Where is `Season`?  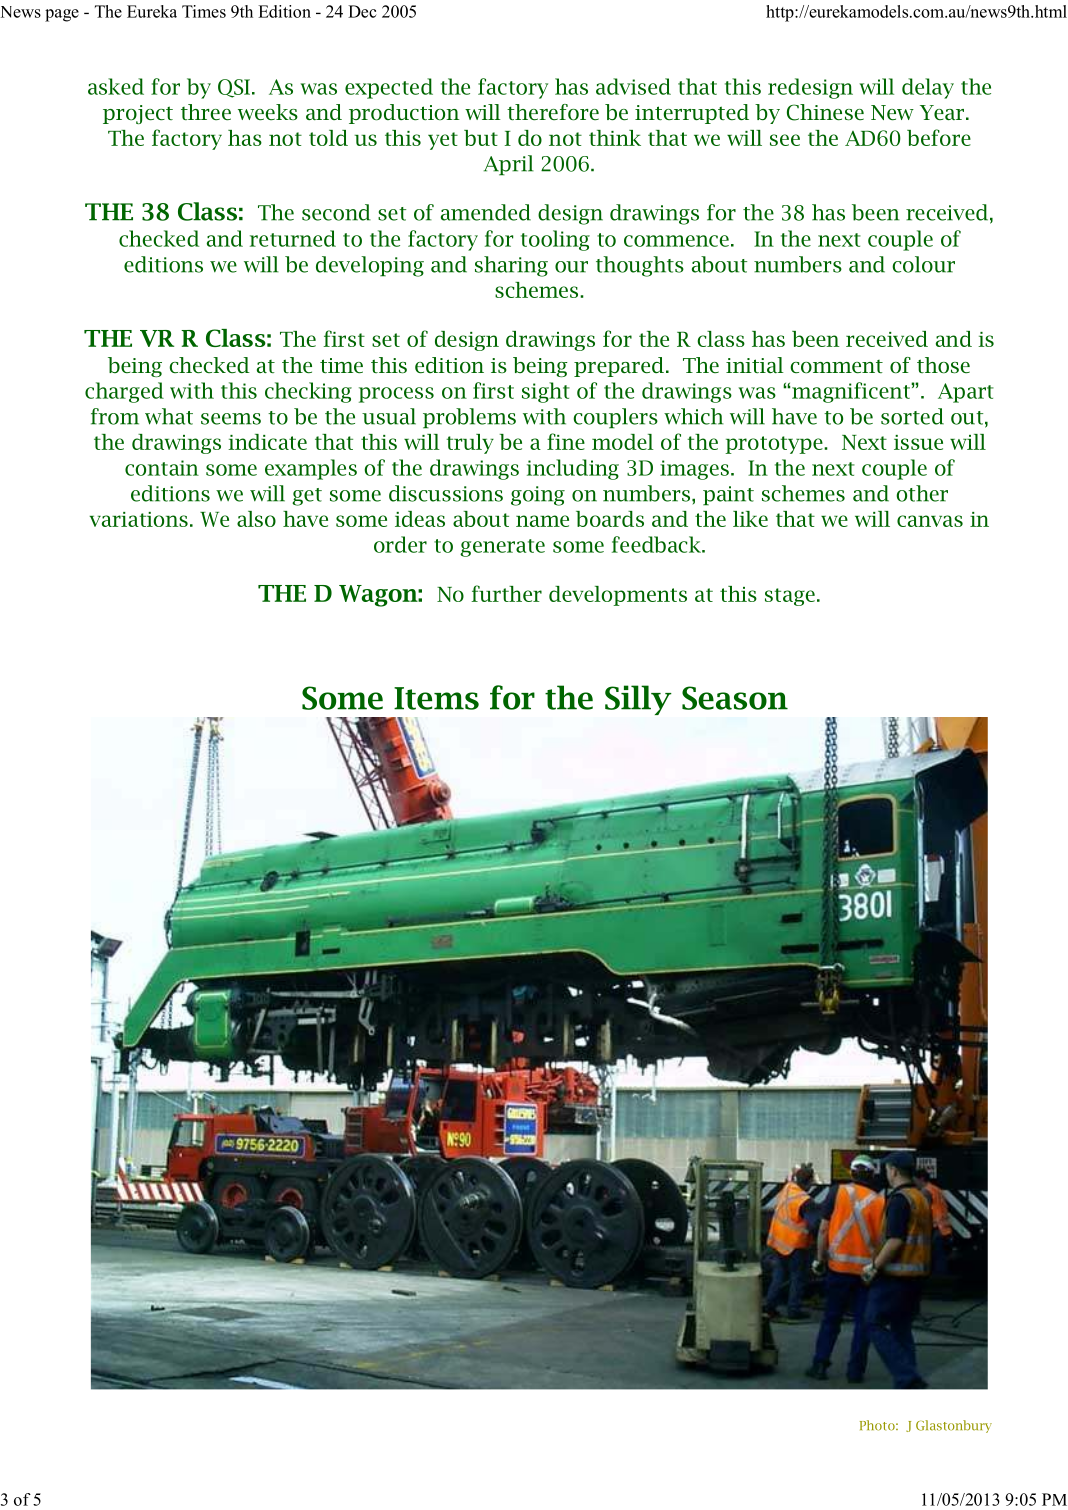
Season is located at coordinates (735, 698).
